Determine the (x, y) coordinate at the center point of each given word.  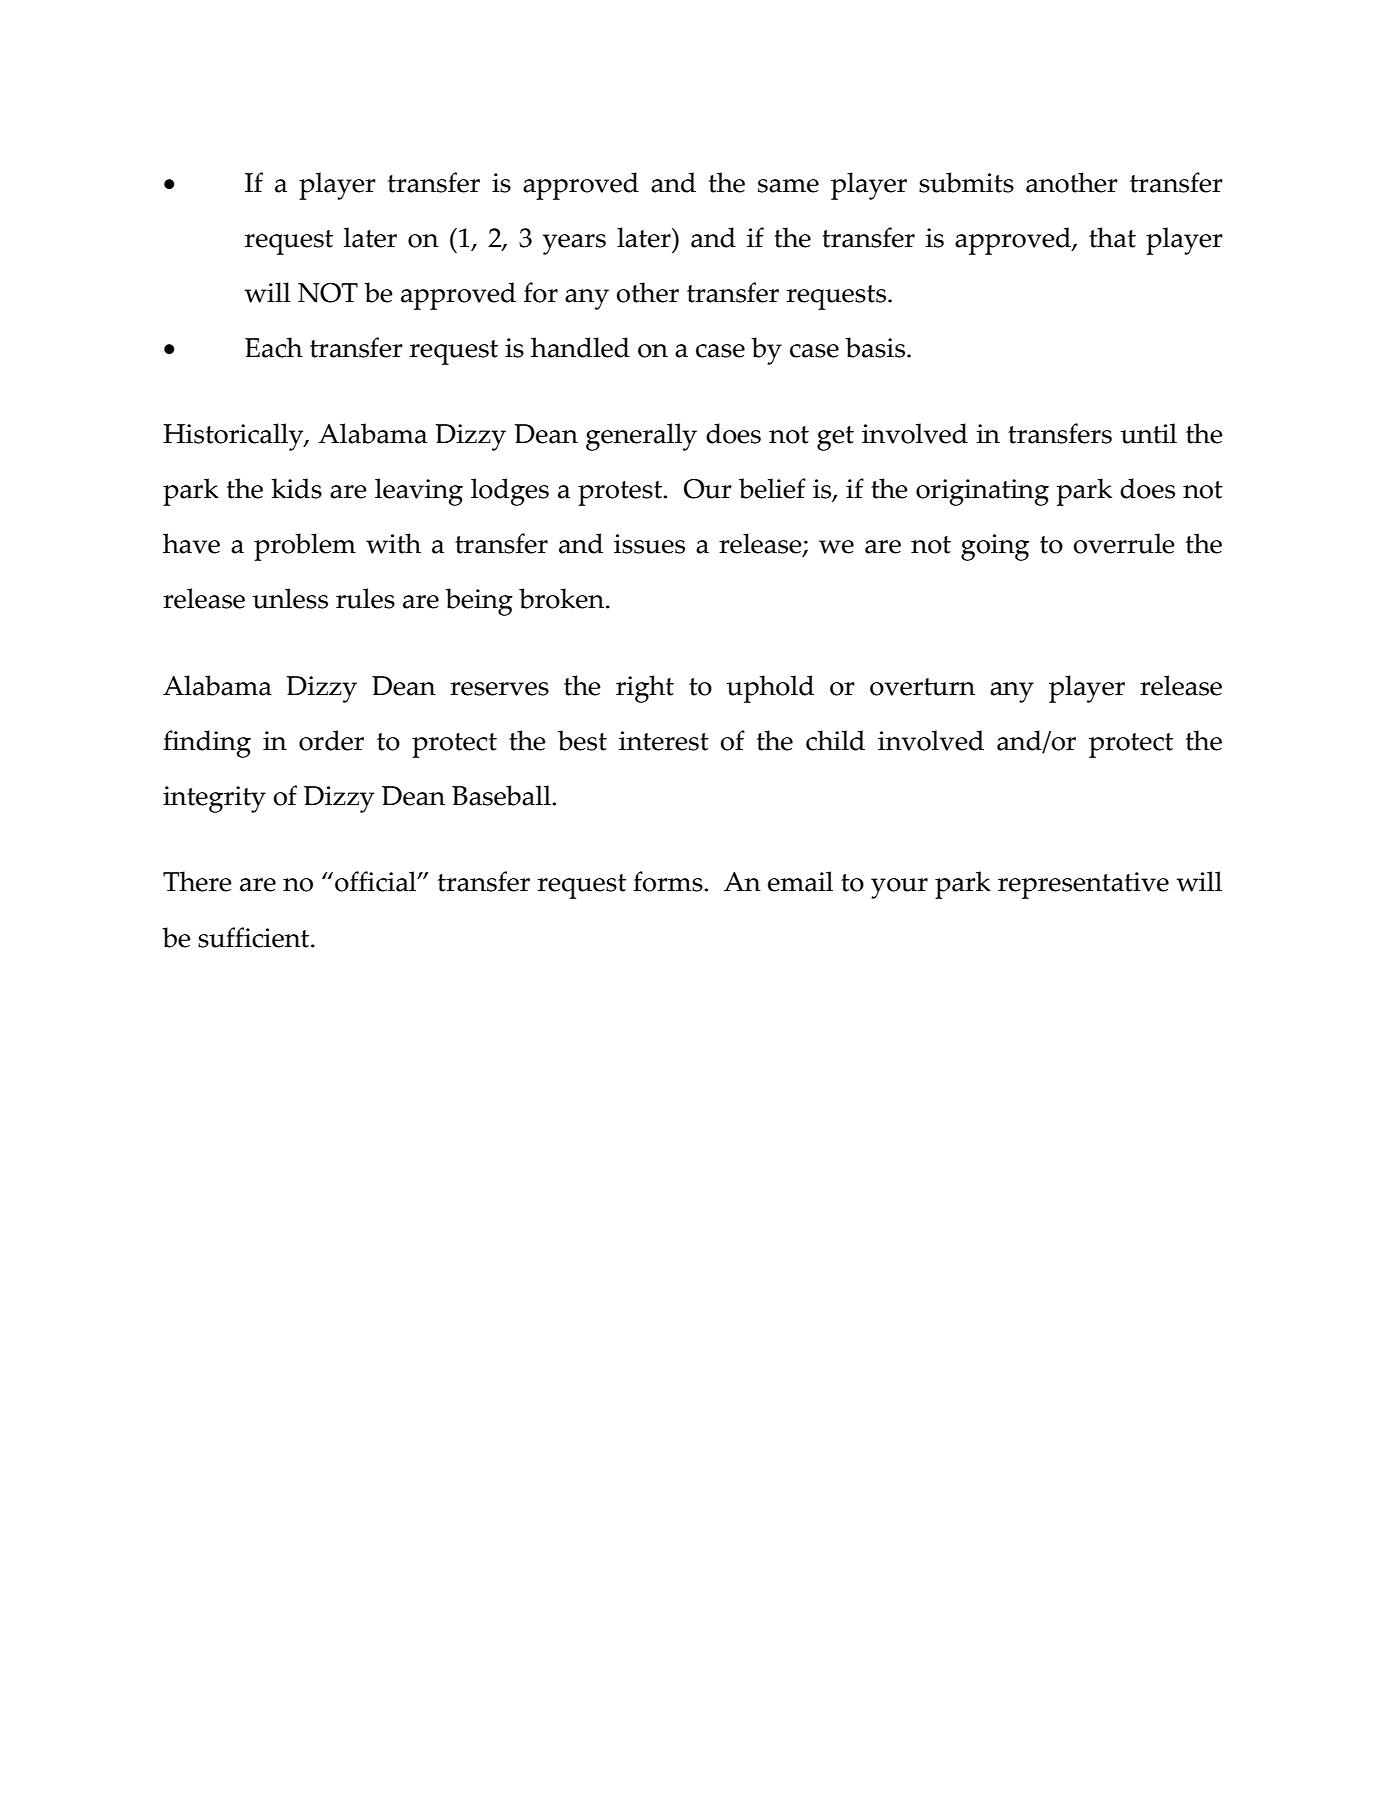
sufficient (255, 937)
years (574, 244)
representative (1083, 885)
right (645, 689)
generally (641, 437)
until (1149, 433)
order (331, 740)
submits (966, 182)
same (788, 186)
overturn (922, 687)
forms (669, 881)
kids (296, 488)
